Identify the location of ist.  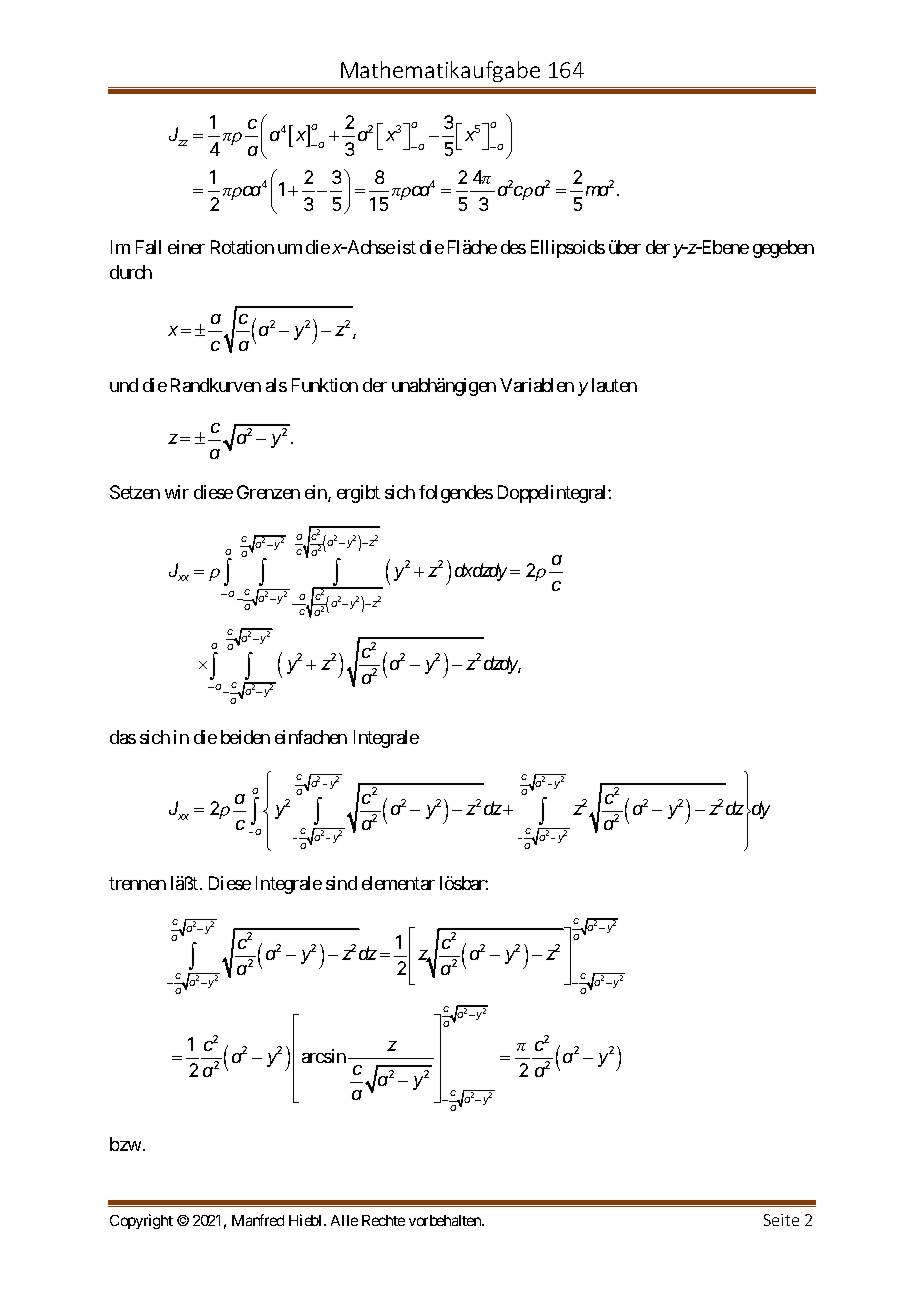
(407, 247).
